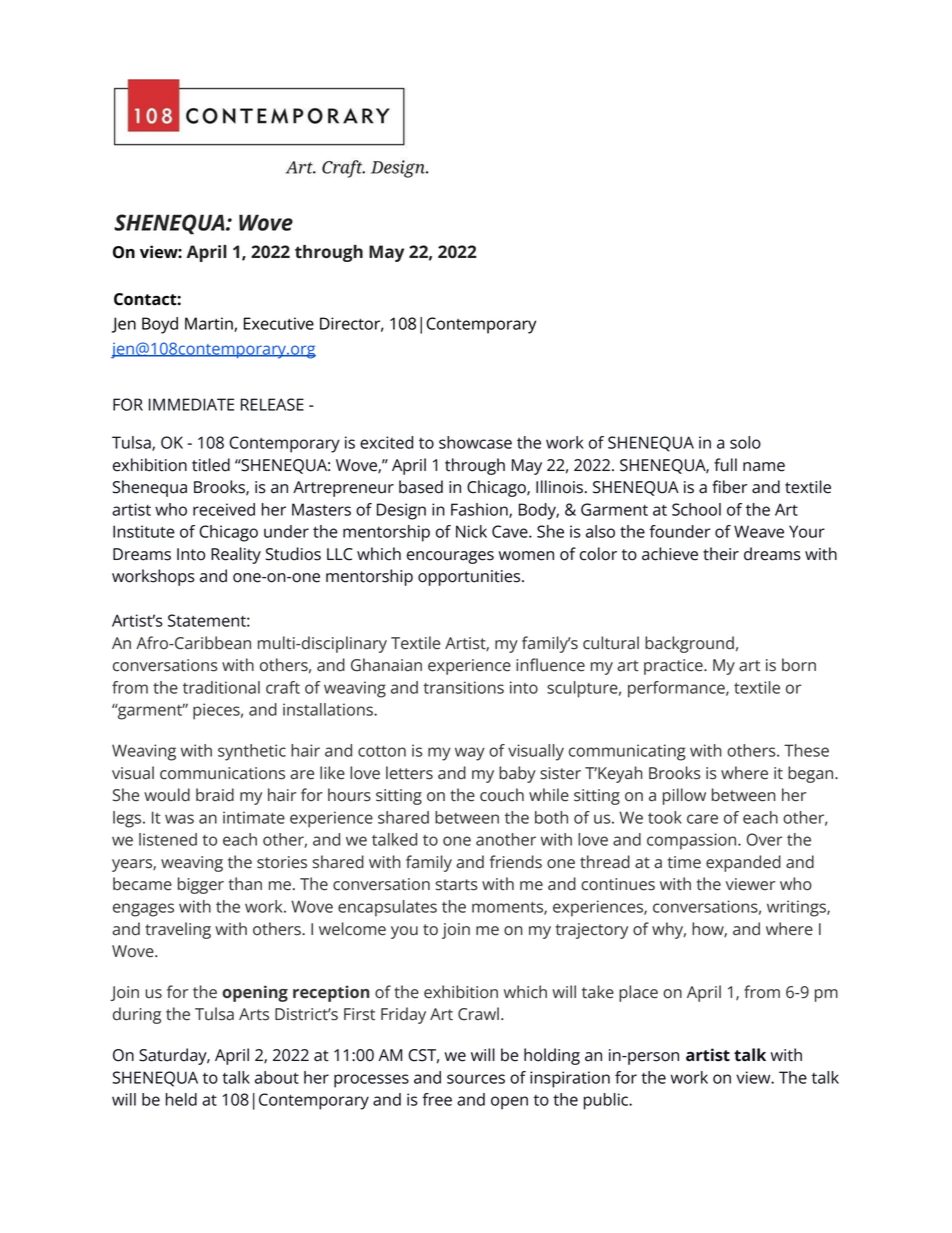  What do you see at coordinates (759, 531) in the page?
I see `Weave` at bounding box center [759, 531].
